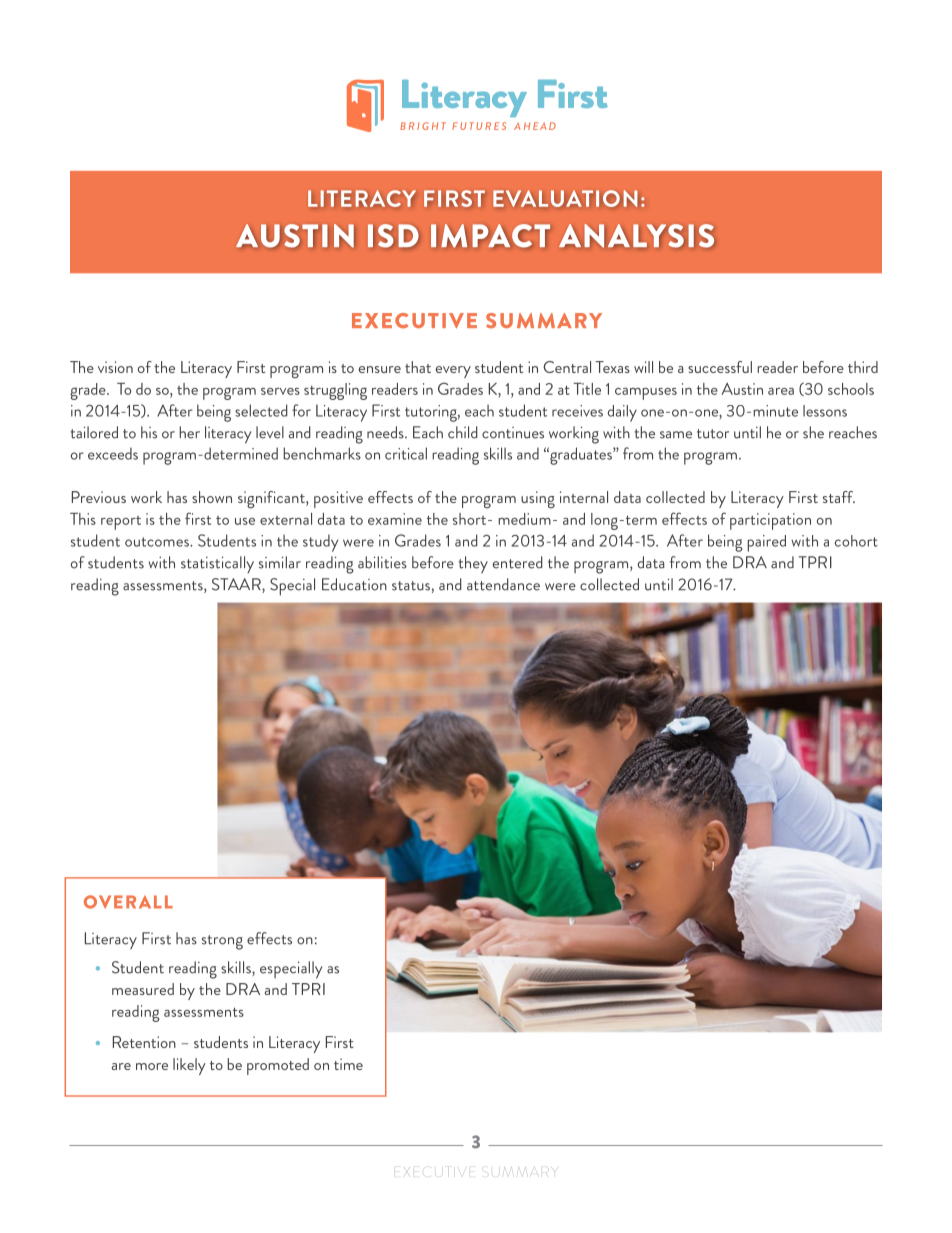  Describe the element at coordinates (128, 902) in the screenshot. I see `OVERALL` at that location.
